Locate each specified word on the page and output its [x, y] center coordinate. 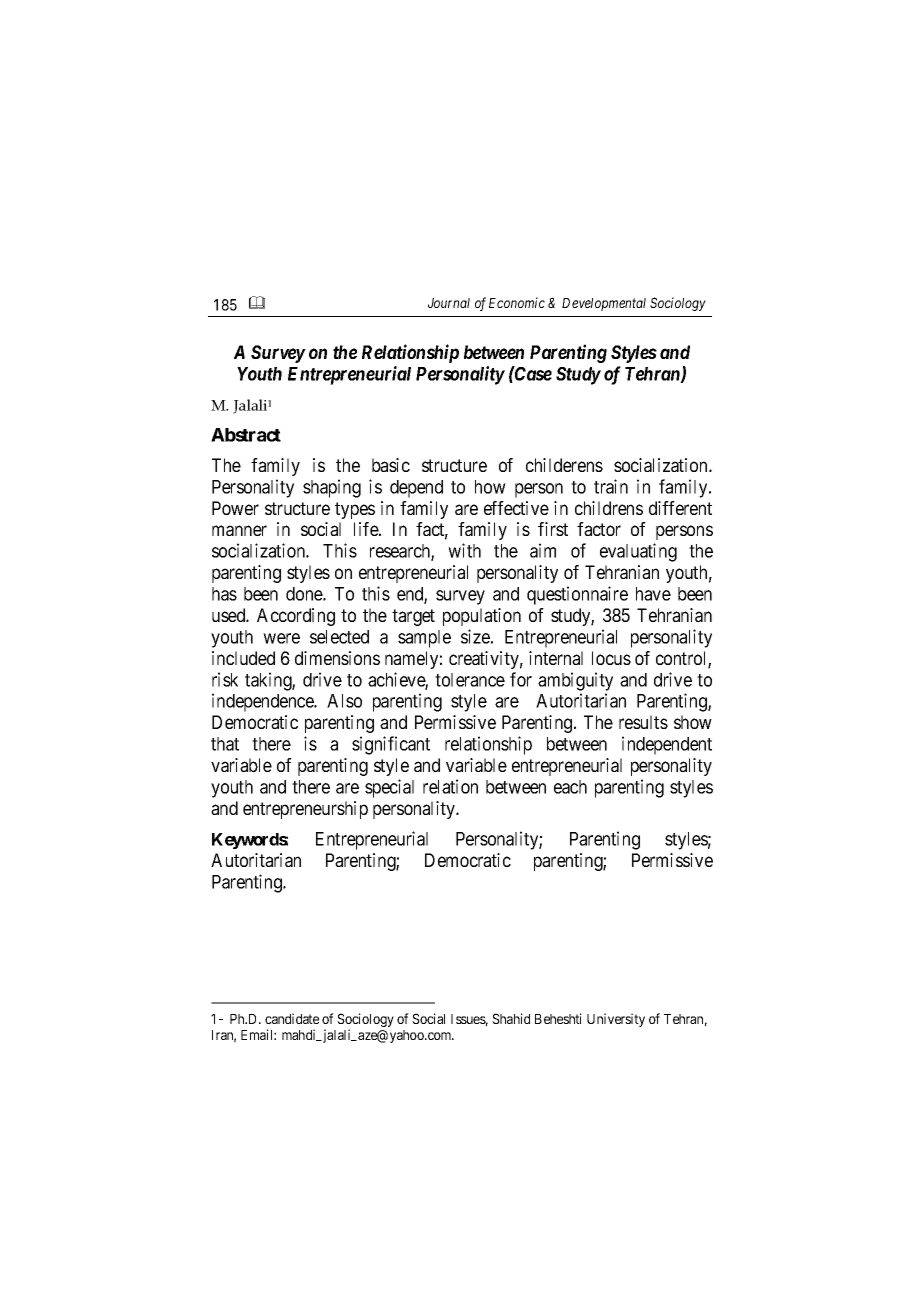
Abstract [246, 435]
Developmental [604, 304]
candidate [292, 1018]
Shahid [511, 1018]
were [281, 638]
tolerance [470, 680]
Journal [449, 303]
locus [611, 658]
